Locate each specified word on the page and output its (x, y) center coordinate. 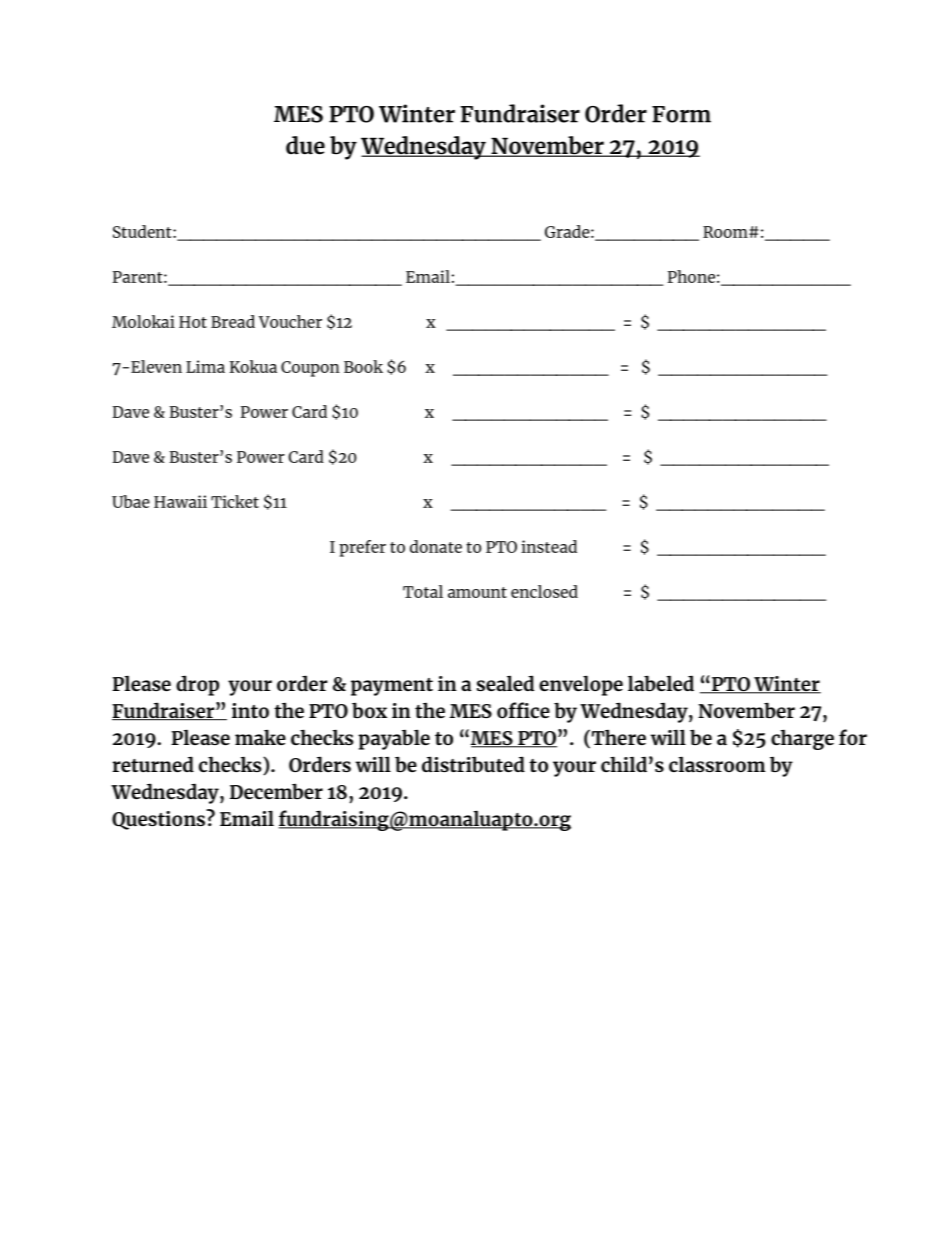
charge (802, 739)
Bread (233, 321)
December (276, 791)
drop (197, 685)
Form (681, 114)
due (305, 145)
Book (363, 366)
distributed (473, 764)
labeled (661, 683)
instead (549, 546)
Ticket (235, 501)
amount (477, 592)
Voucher (290, 321)
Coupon (310, 369)
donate (436, 546)
